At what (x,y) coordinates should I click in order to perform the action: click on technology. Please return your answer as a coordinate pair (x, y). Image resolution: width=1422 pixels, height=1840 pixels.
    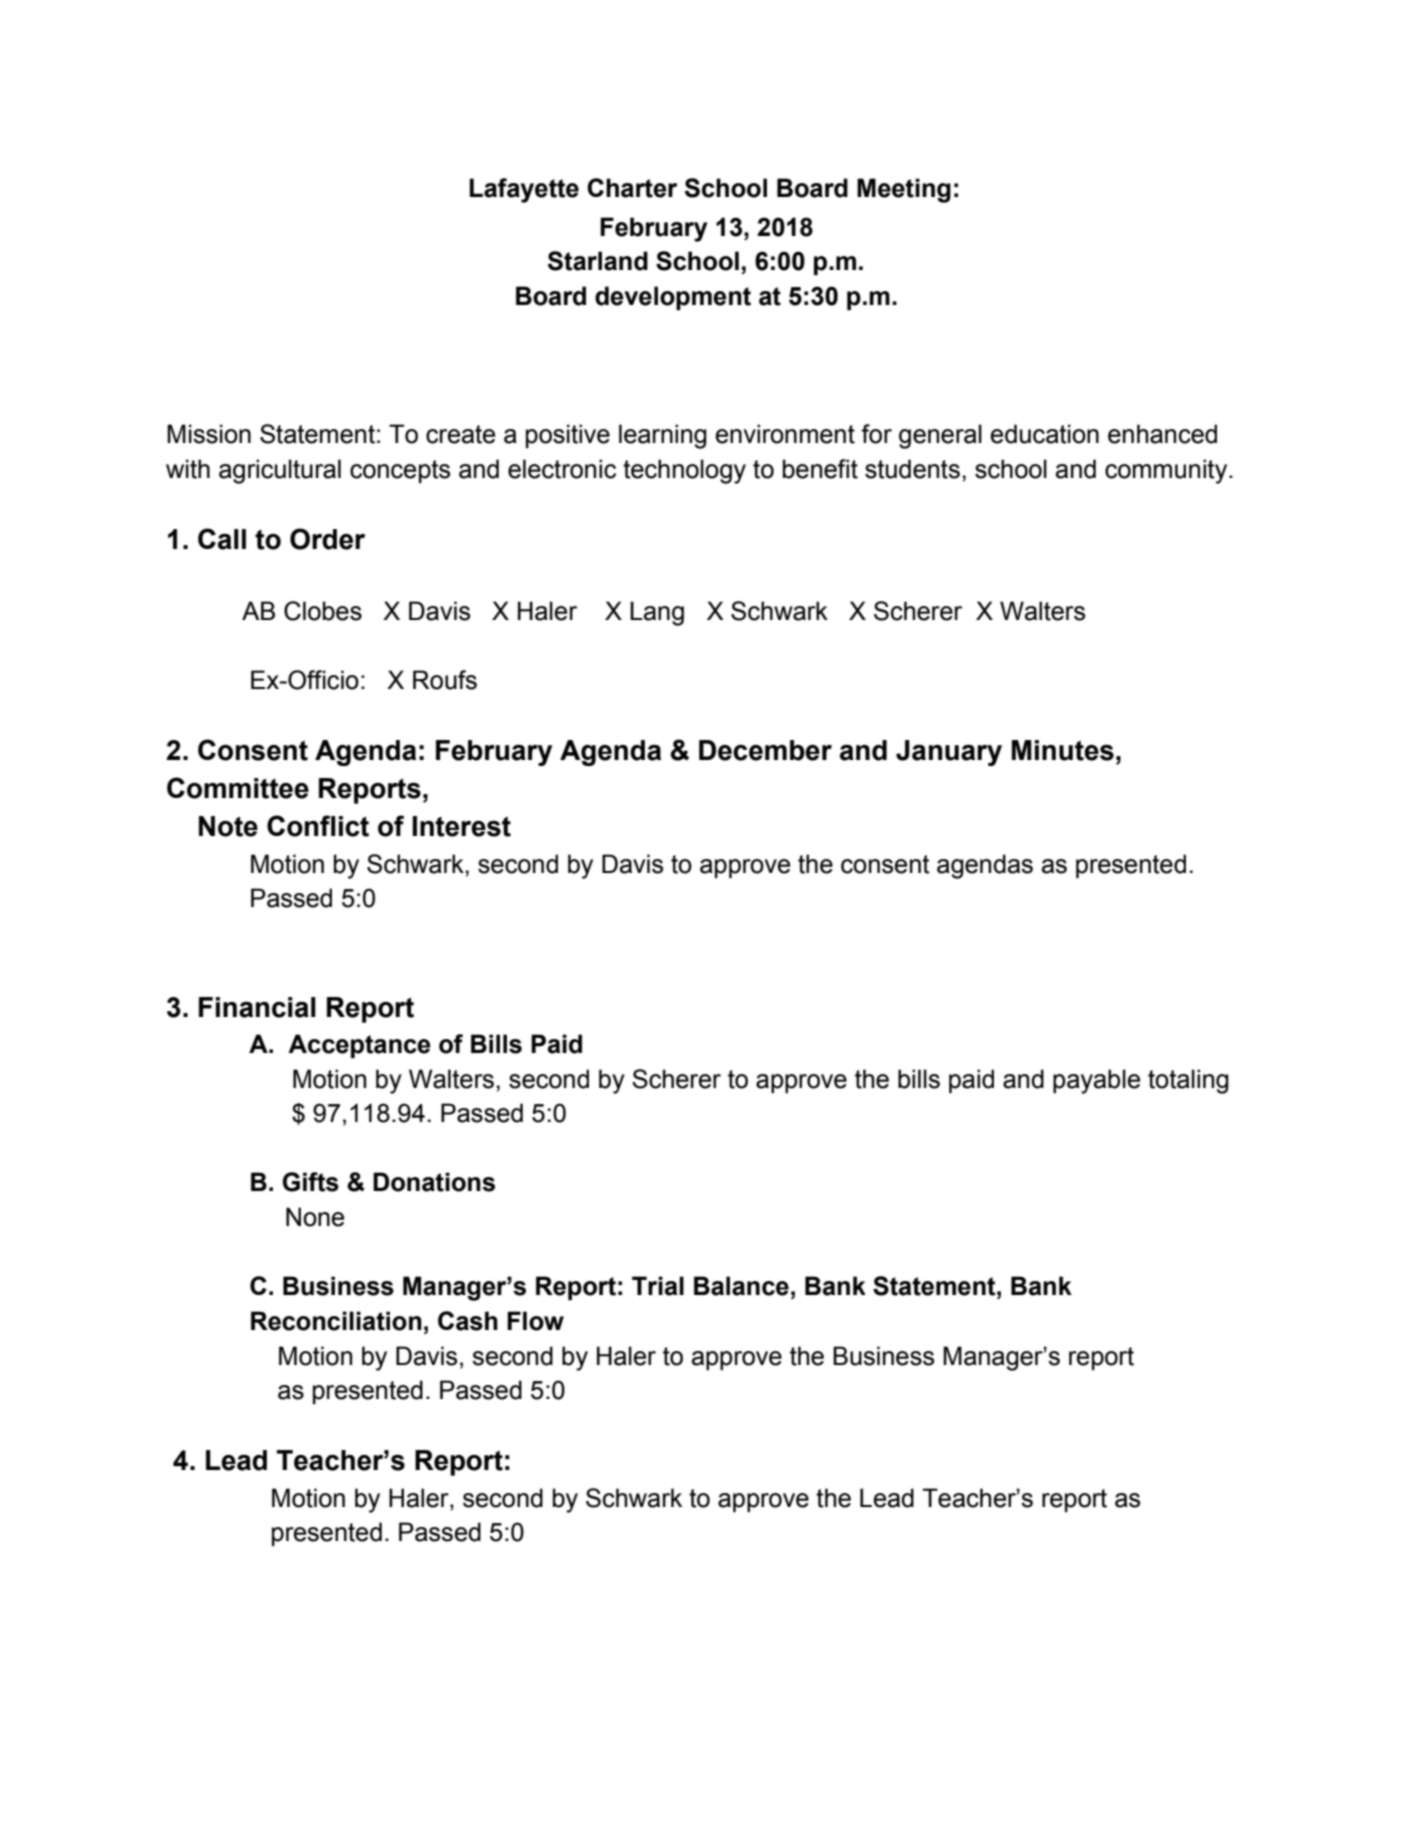
    Looking at the image, I should click on (684, 471).
